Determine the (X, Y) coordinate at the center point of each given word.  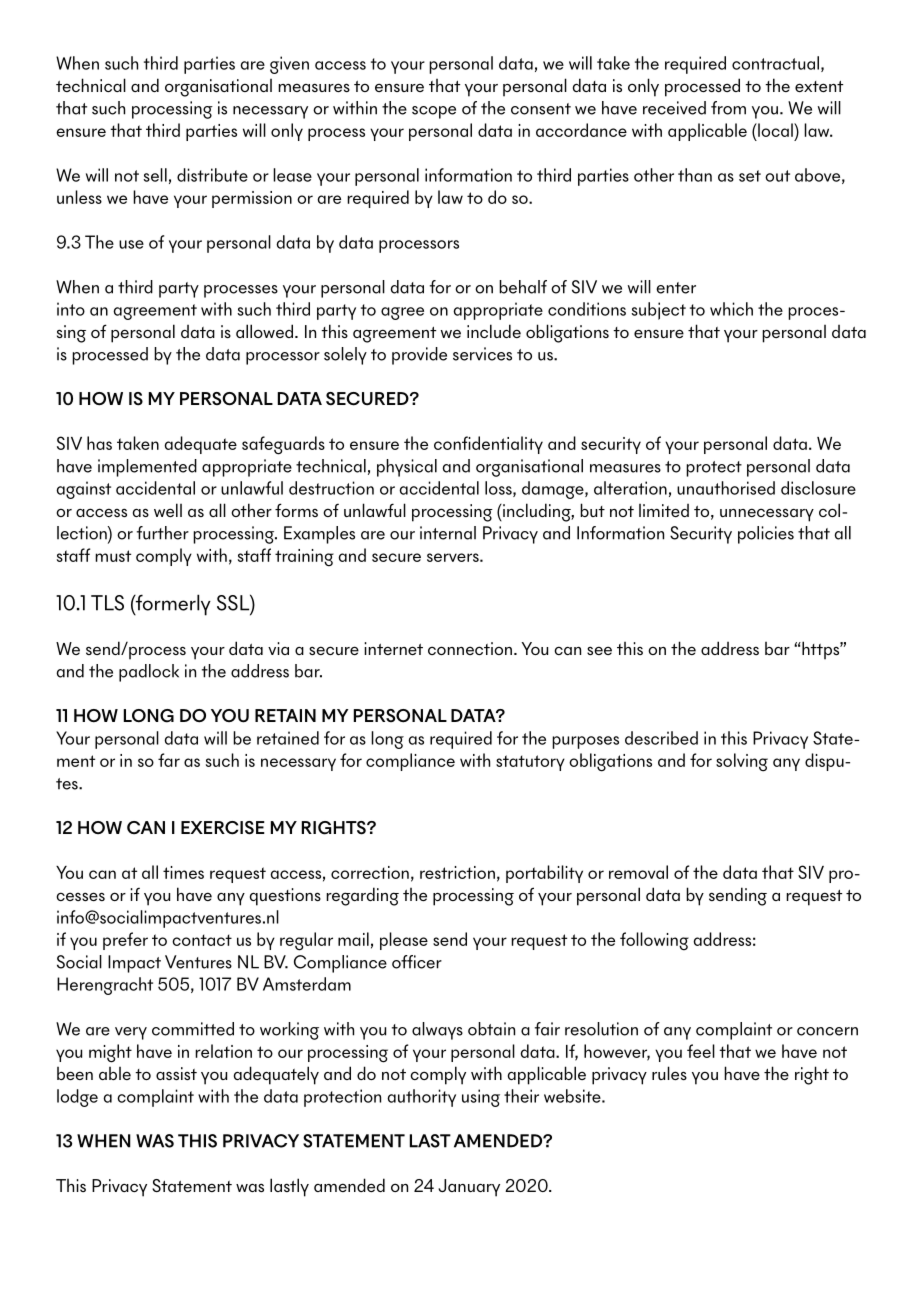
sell (155, 175)
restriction (457, 872)
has (99, 443)
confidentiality (488, 445)
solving (742, 762)
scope (434, 112)
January (469, 1188)
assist (176, 1073)
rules (669, 1073)
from (728, 108)
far (169, 760)
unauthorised (726, 488)
